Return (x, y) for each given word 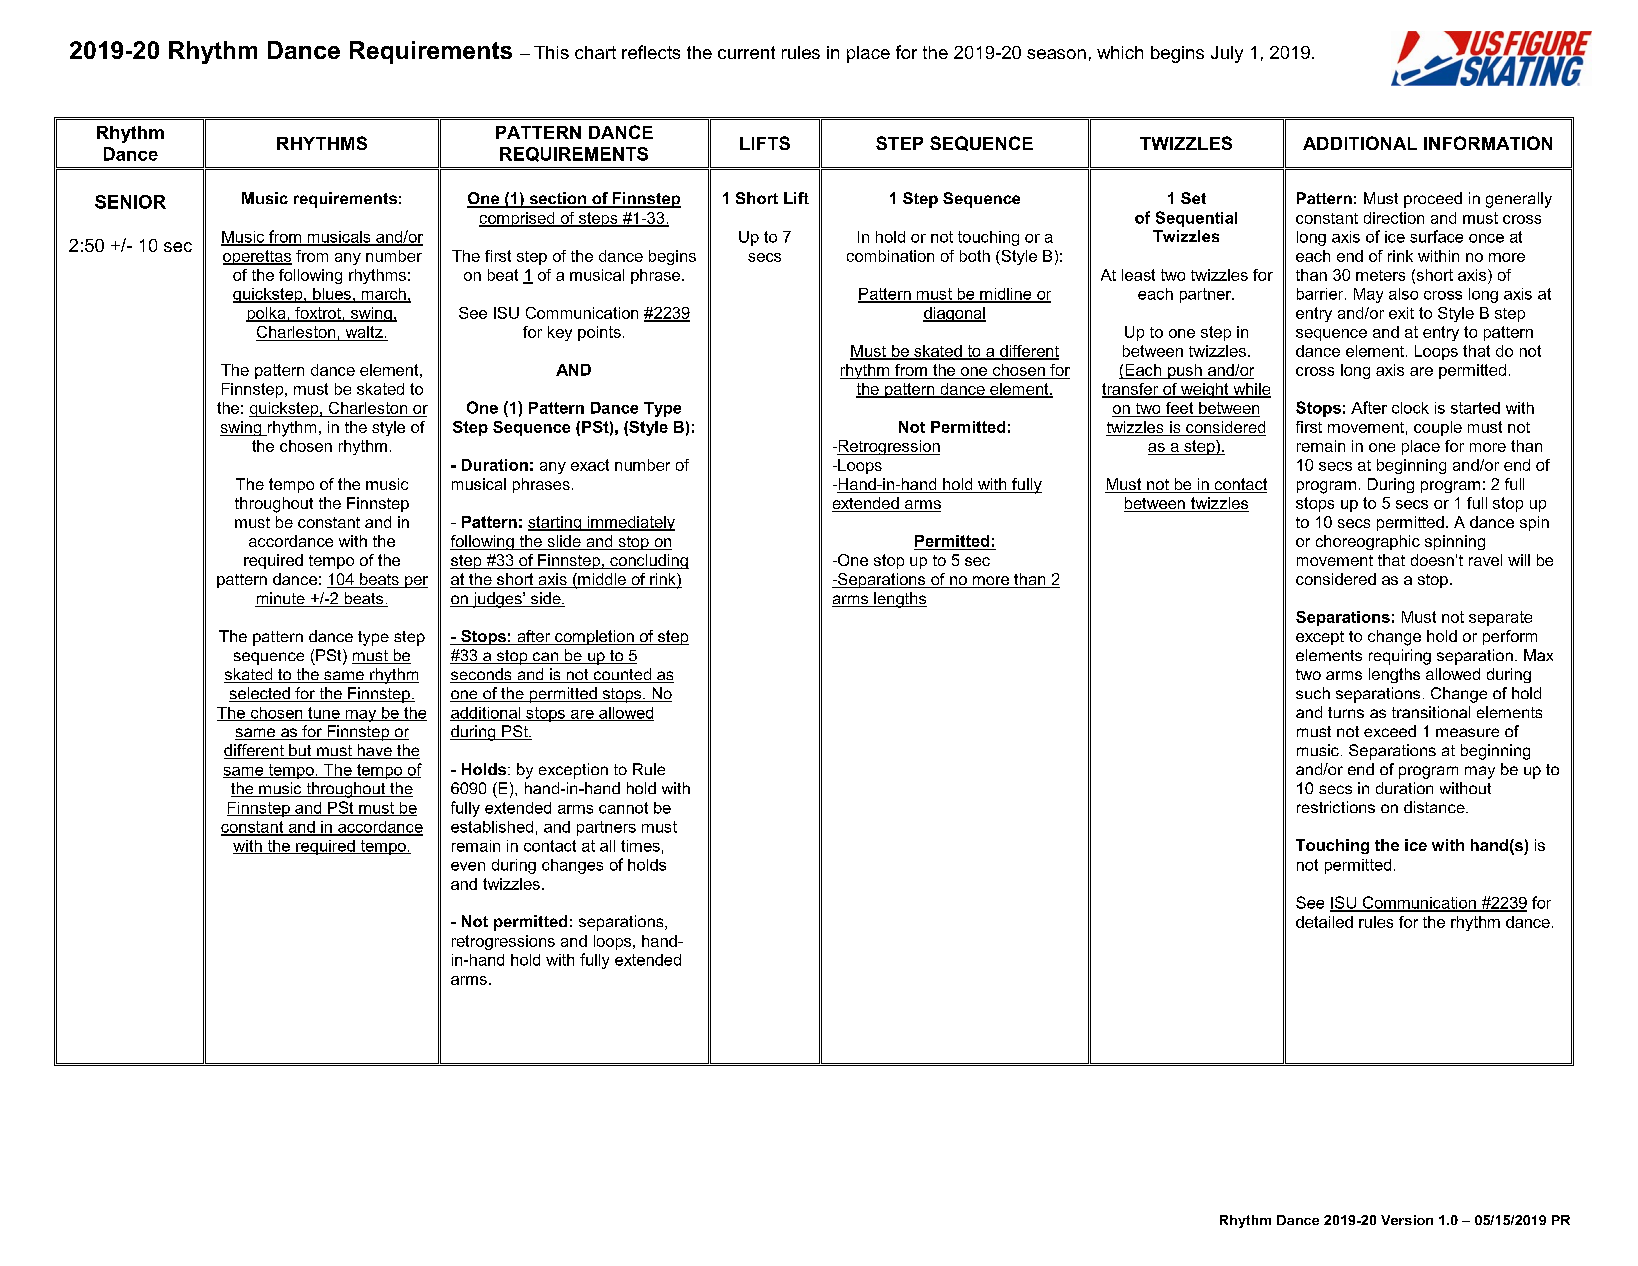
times (640, 846)
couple (1438, 428)
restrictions (1336, 807)
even (468, 866)
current (746, 52)
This (551, 52)
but (300, 751)
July (1227, 54)
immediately (630, 523)
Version (1407, 1220)
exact (590, 465)
